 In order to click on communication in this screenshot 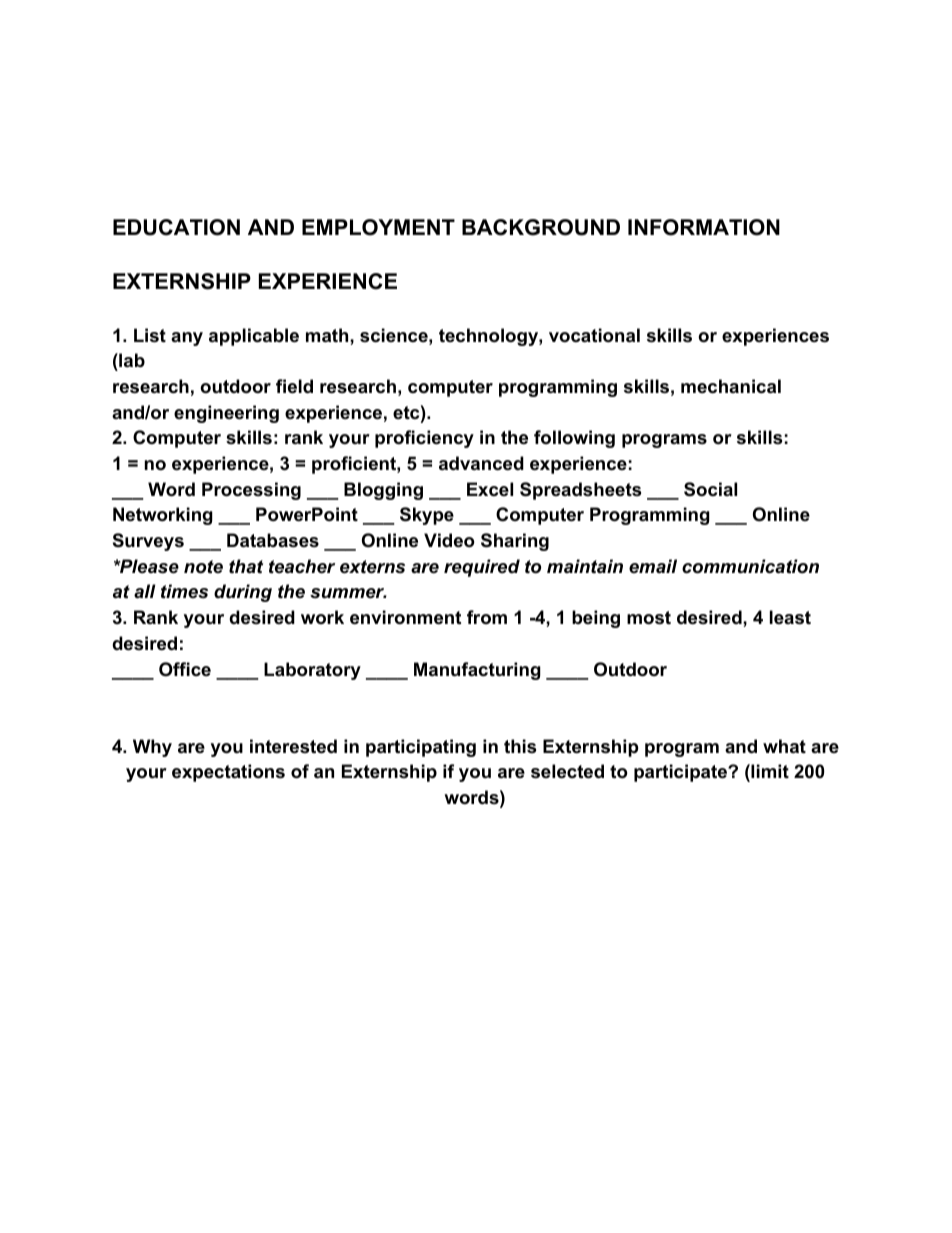, I will do `click(750, 566)`.
